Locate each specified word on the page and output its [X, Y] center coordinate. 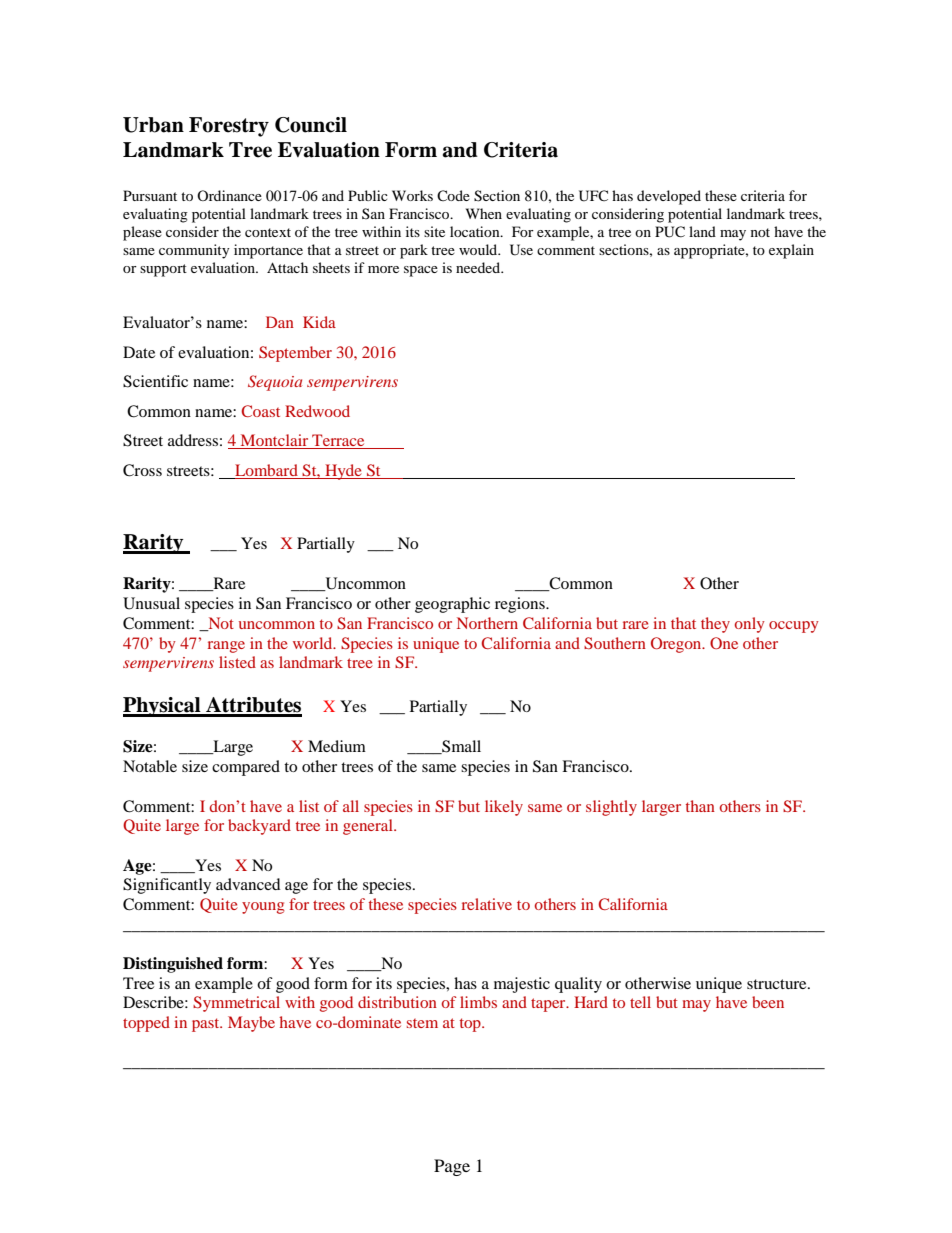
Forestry [229, 127]
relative [487, 904]
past [207, 1025]
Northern [487, 623]
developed [669, 197]
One [724, 643]
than [700, 806]
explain [791, 251]
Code [453, 195]
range [226, 647]
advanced [248, 884]
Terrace [338, 441]
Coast [260, 411]
